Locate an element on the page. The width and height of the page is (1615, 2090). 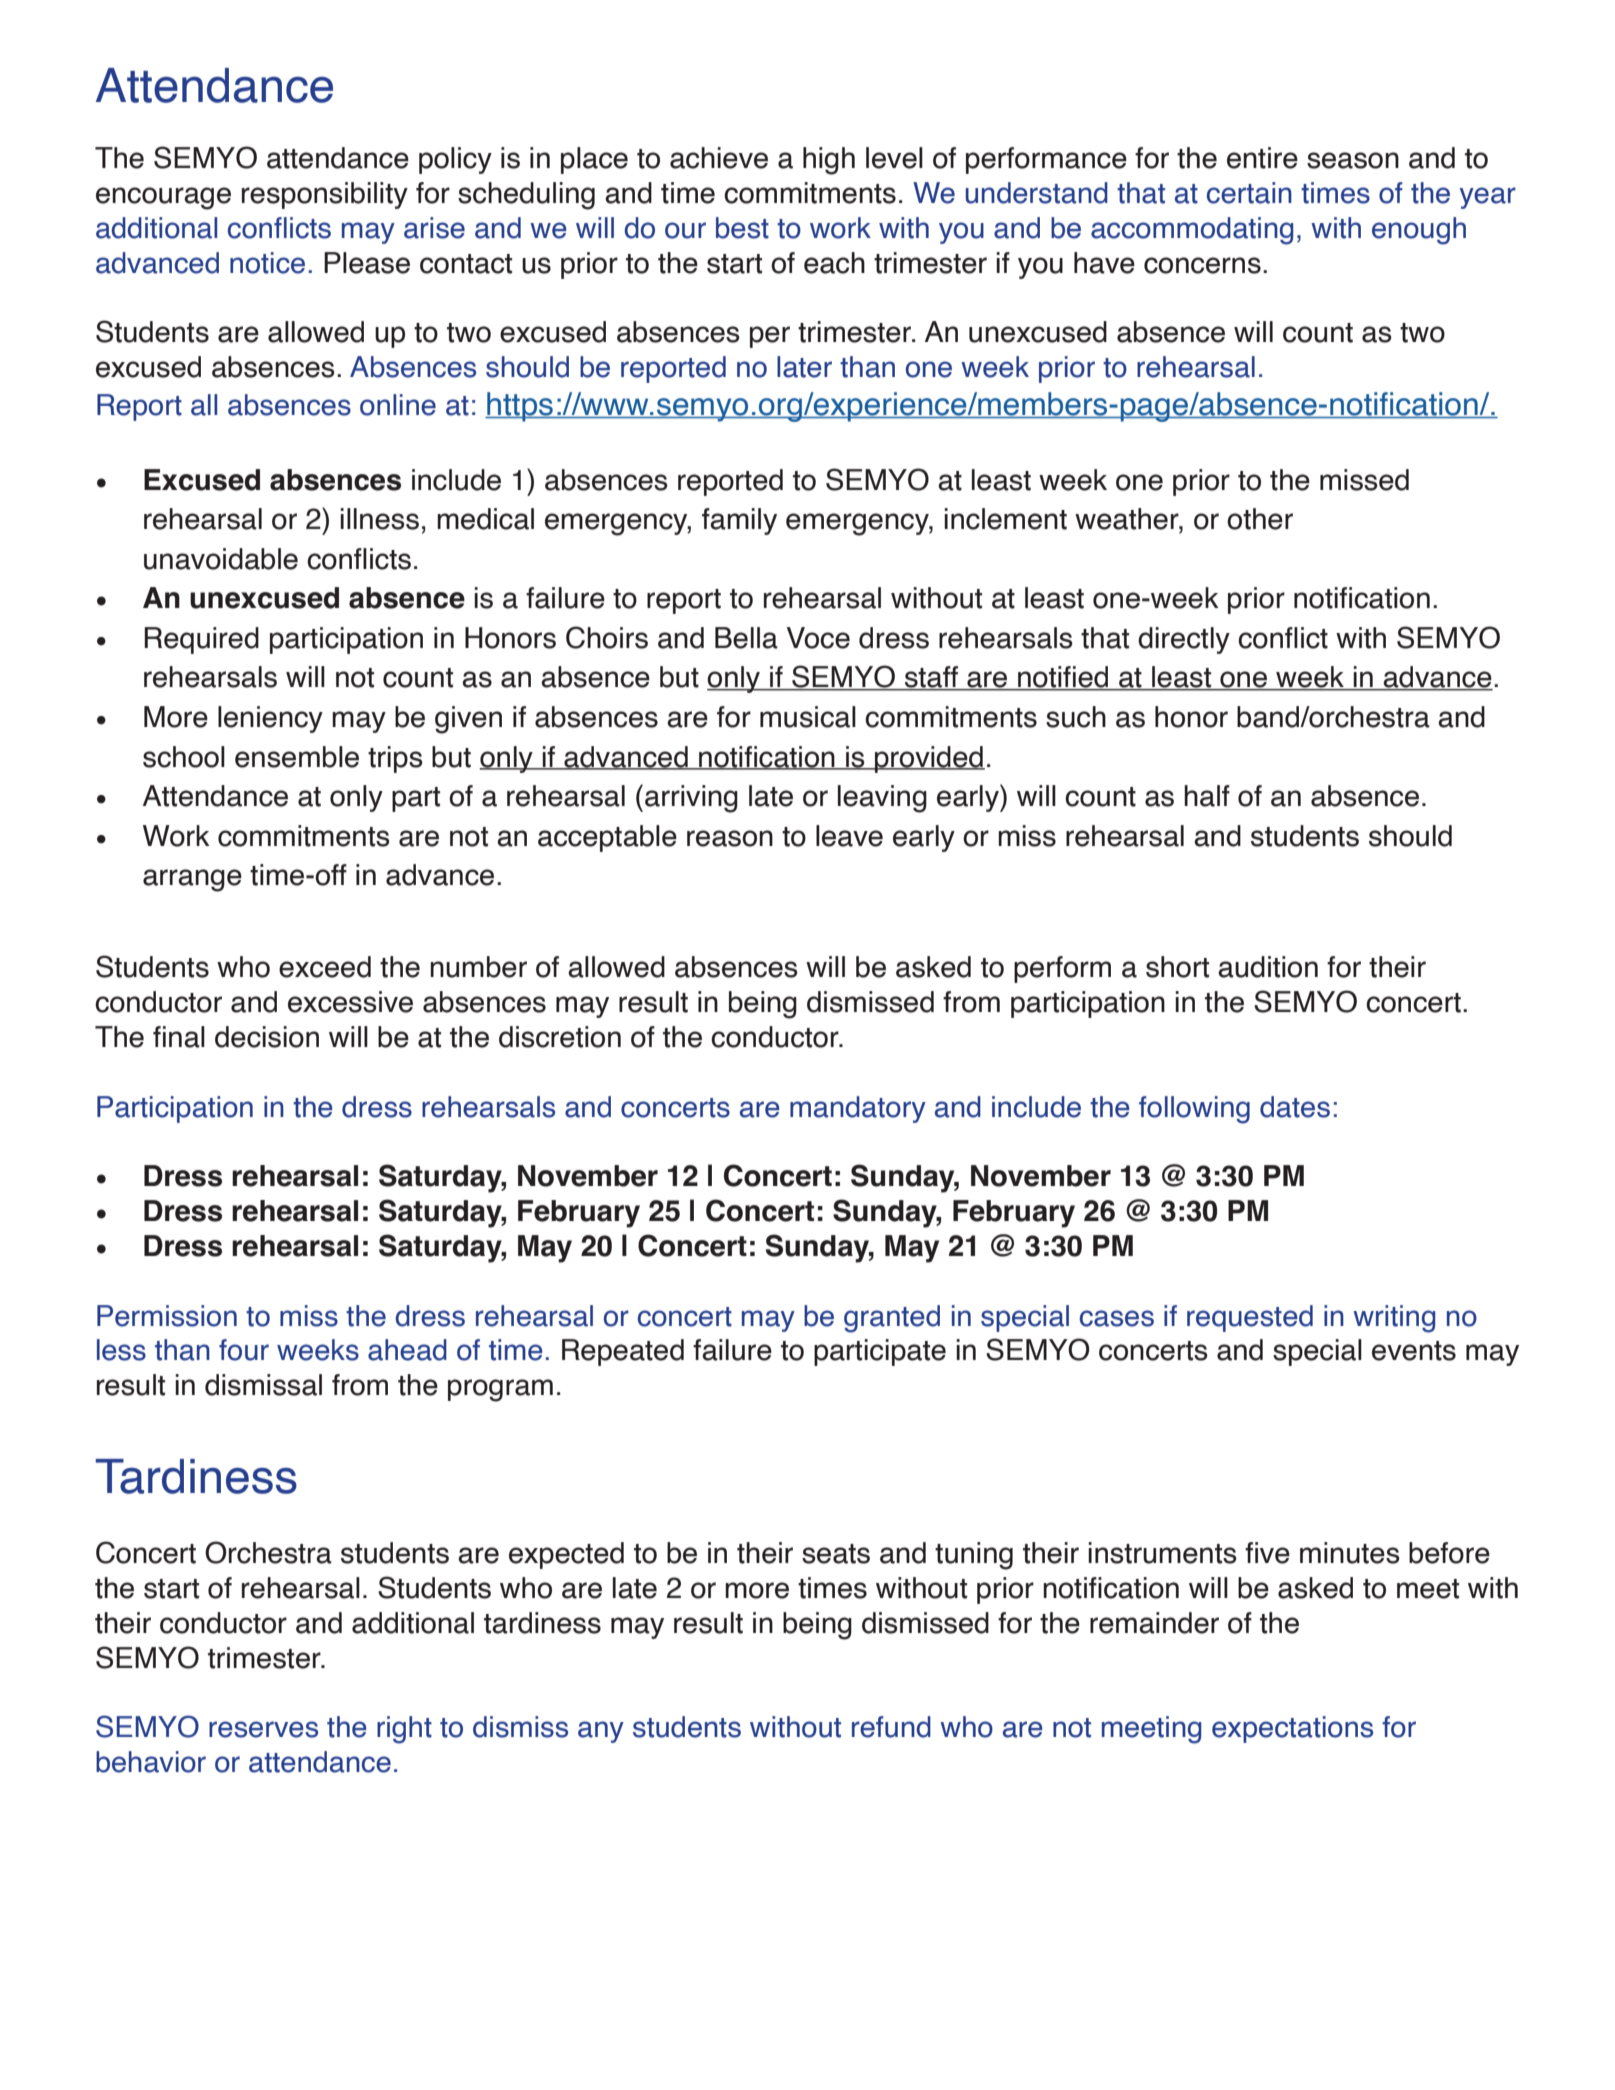
responsibility is located at coordinates (325, 195).
